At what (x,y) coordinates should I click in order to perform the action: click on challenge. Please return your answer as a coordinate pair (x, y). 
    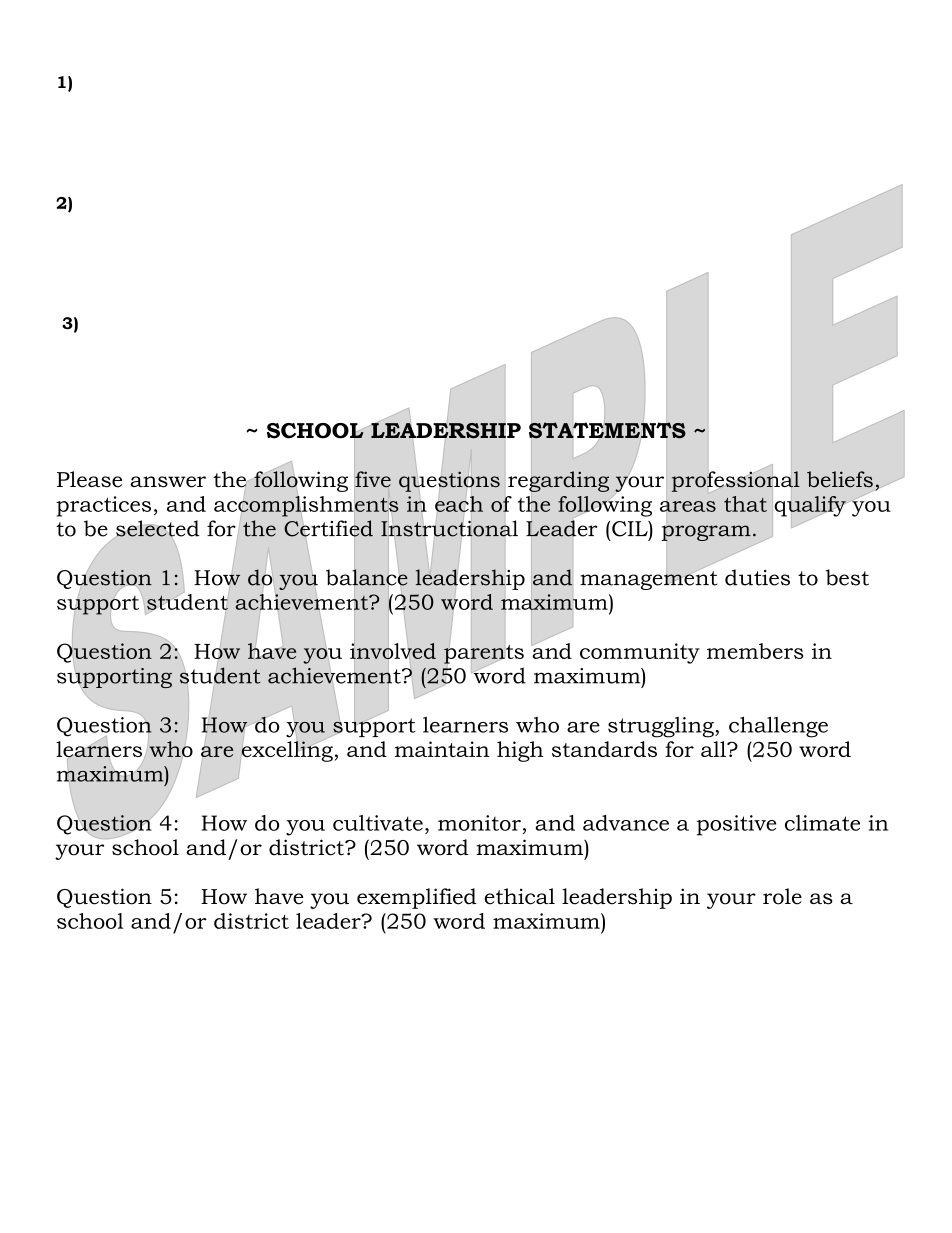
    Looking at the image, I should click on (778, 727).
